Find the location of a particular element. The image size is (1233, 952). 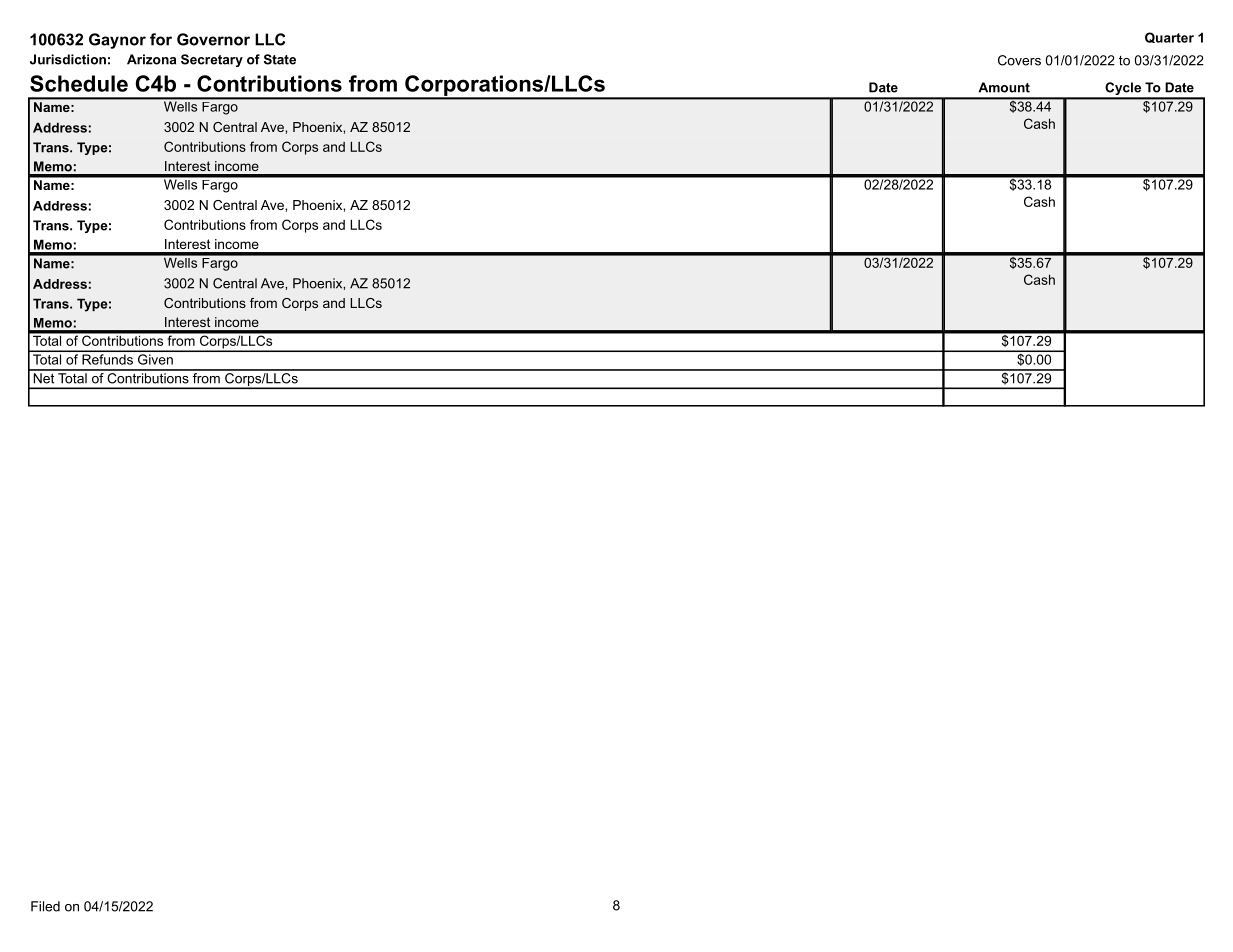

Schedule is located at coordinates (79, 83).
